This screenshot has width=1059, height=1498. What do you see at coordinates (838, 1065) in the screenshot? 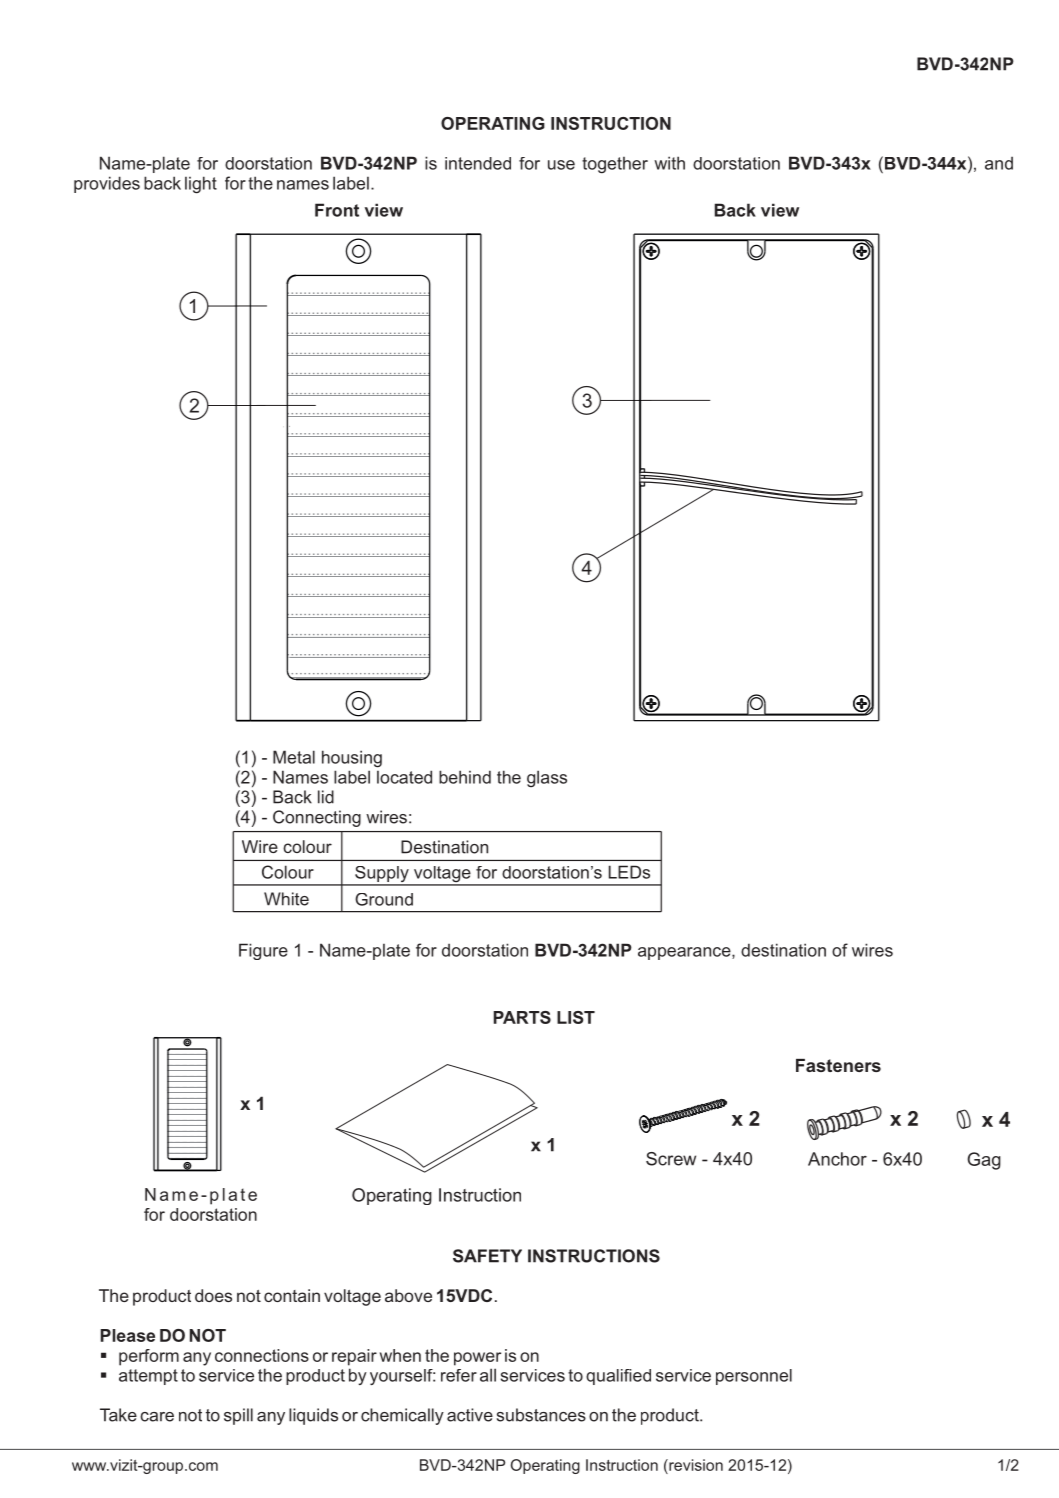
I see `Fasteners` at bounding box center [838, 1065].
